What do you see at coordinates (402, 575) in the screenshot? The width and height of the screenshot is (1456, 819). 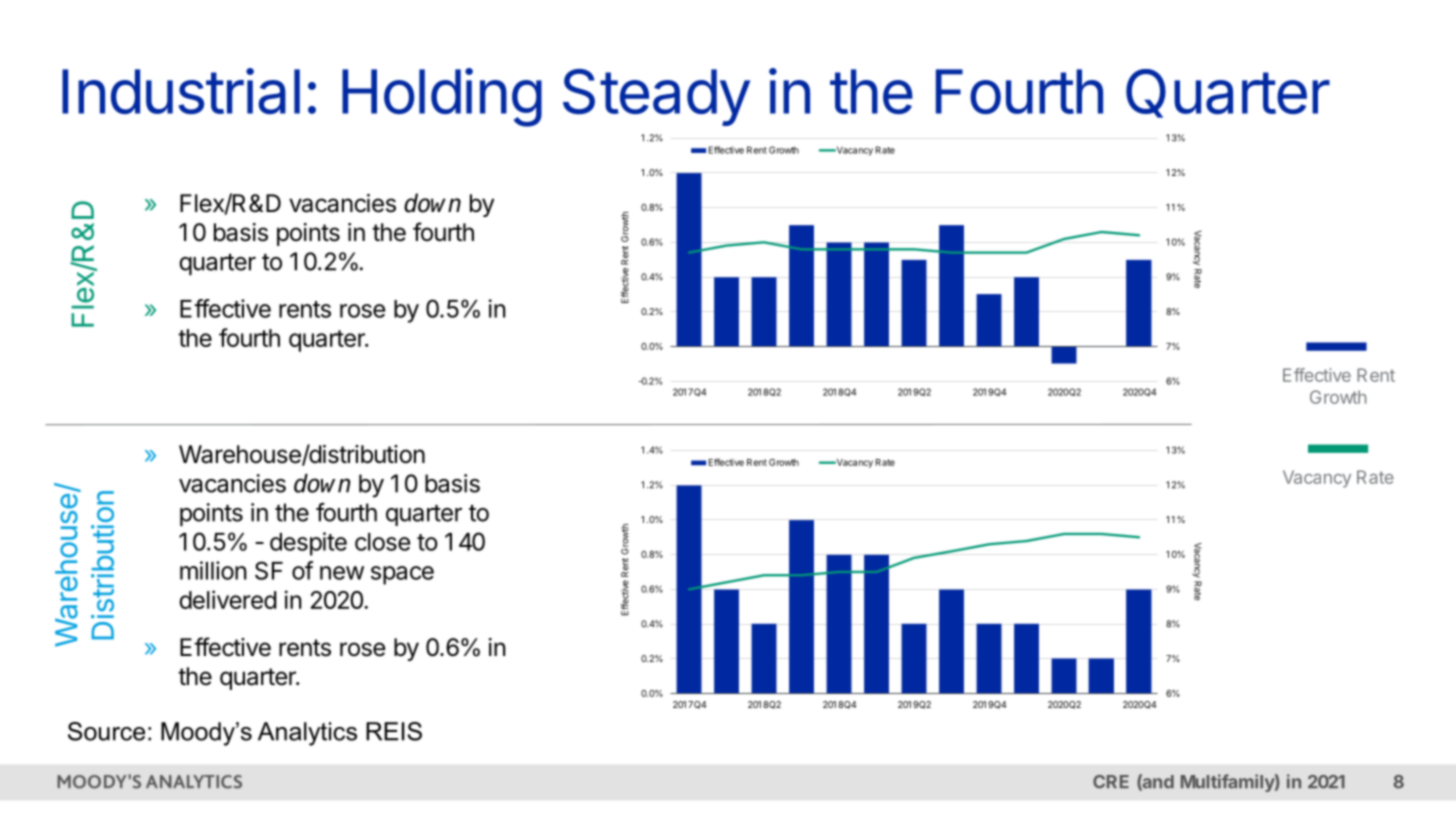 I see `space` at bounding box center [402, 575].
